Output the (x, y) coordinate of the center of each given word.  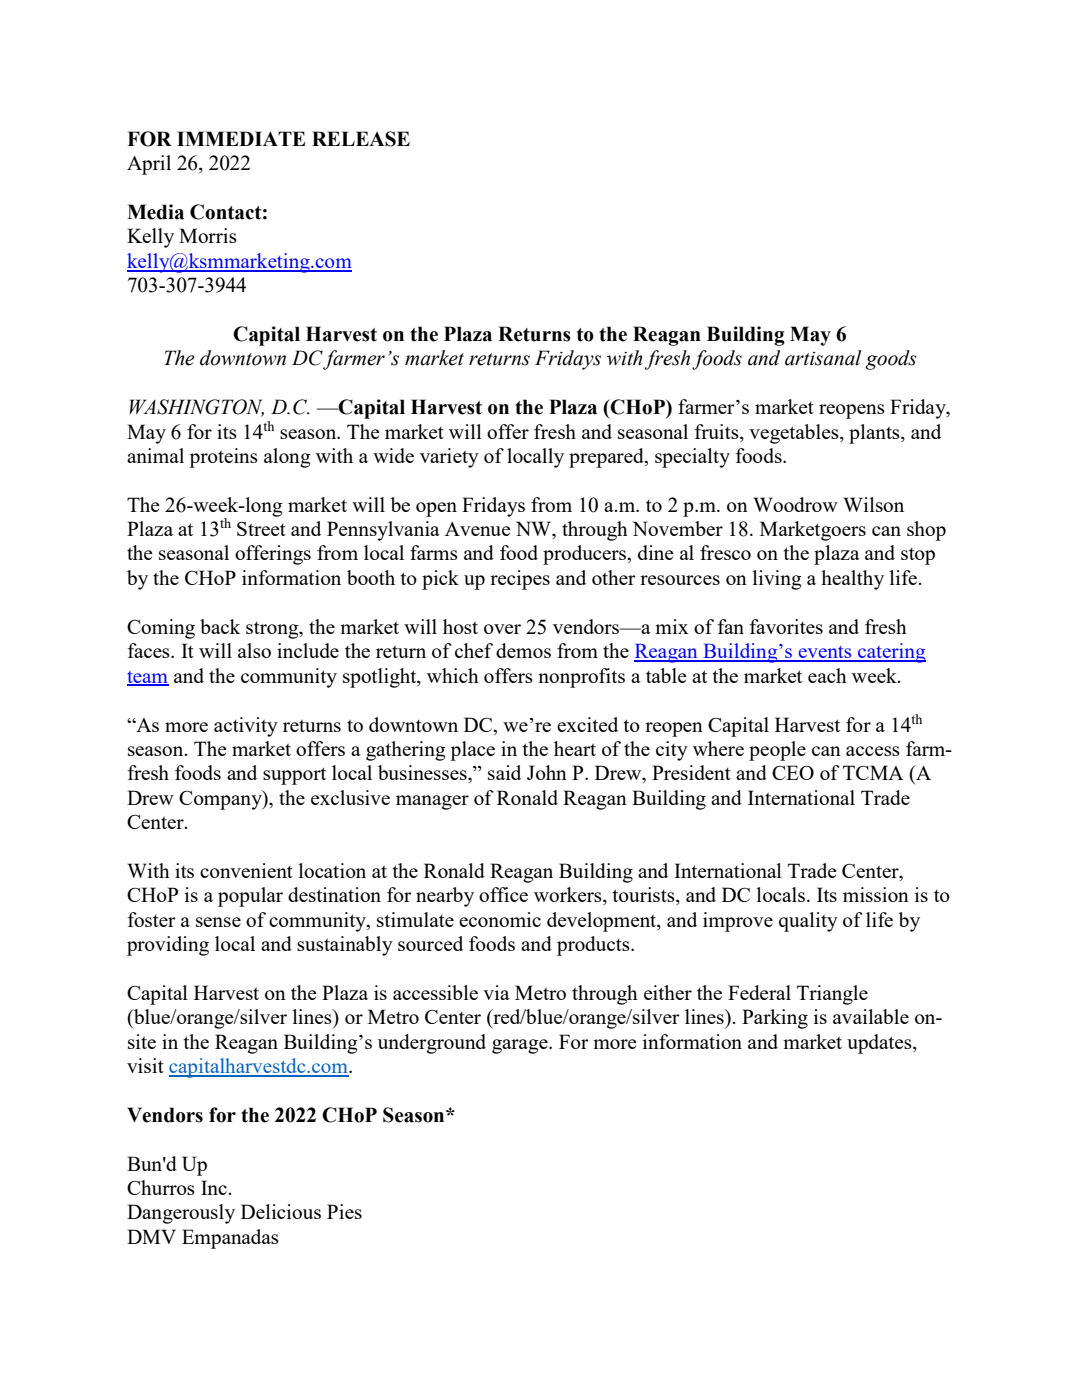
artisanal (823, 358)
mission (876, 894)
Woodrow (795, 504)
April (149, 165)
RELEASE (361, 139)
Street (261, 528)
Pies (344, 1211)
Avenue (478, 529)
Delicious (281, 1211)
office (503, 894)
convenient (246, 870)
